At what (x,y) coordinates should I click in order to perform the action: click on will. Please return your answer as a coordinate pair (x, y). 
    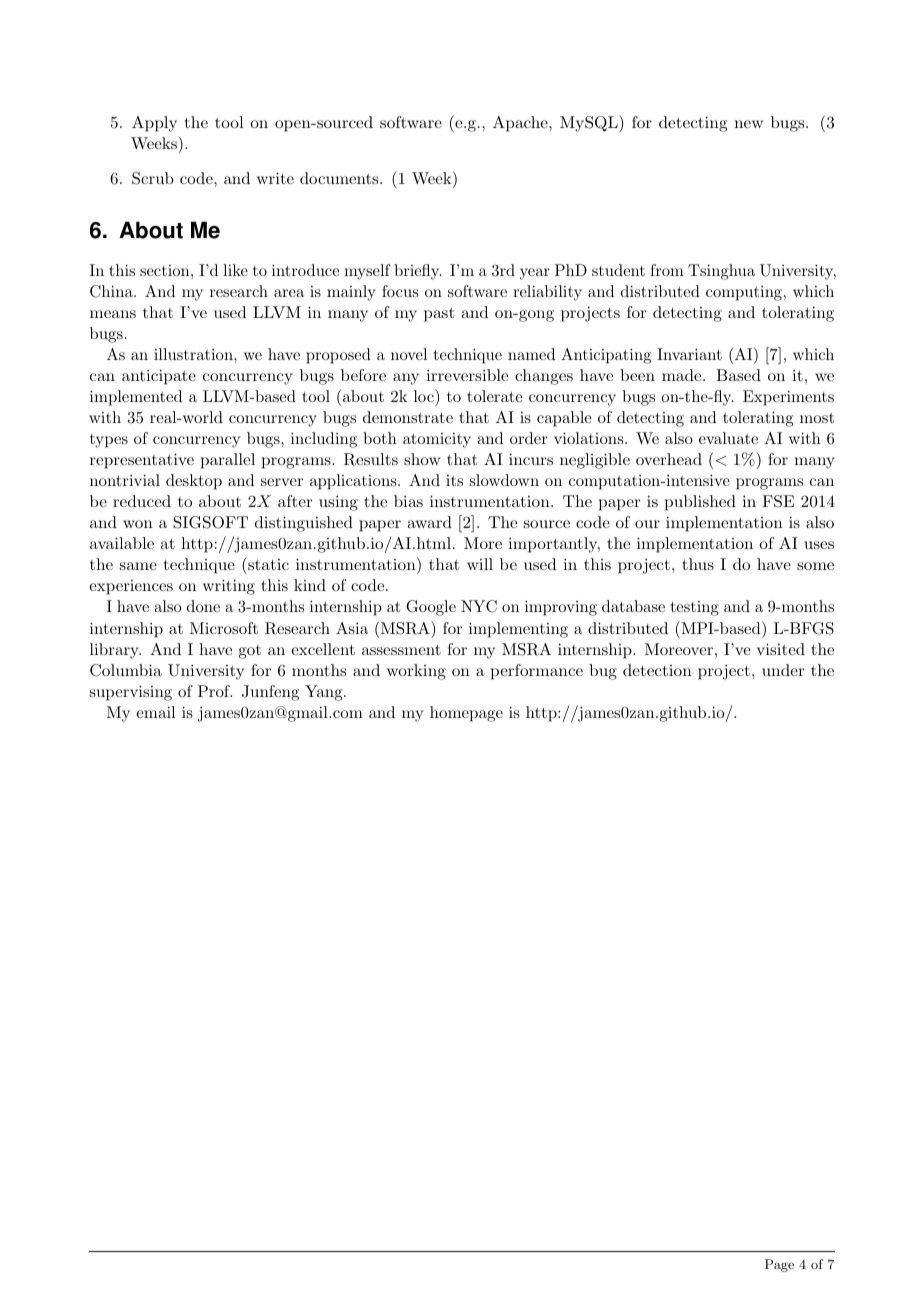
    Looking at the image, I should click on (480, 564).
